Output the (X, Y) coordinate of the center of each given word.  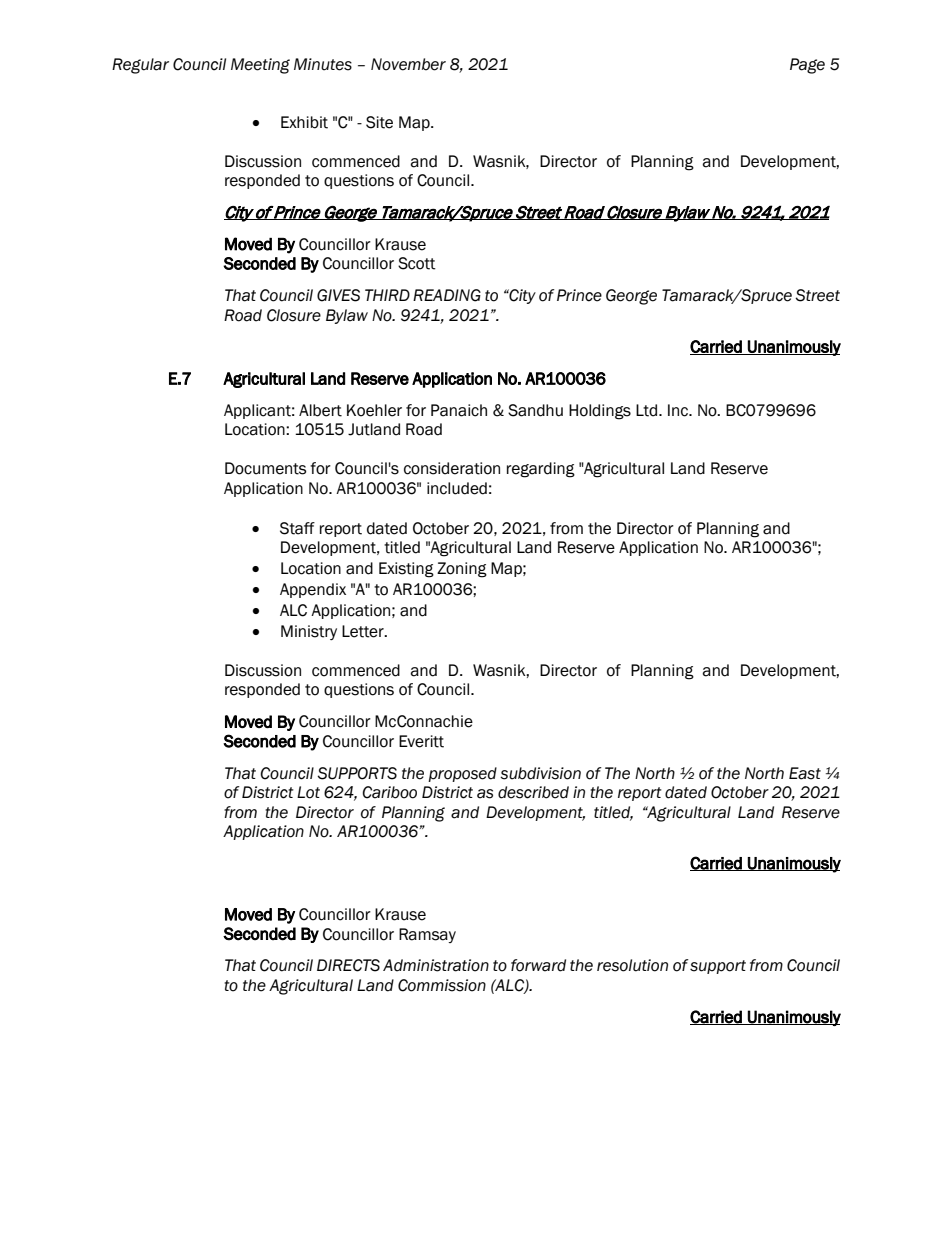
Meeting (260, 66)
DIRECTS (348, 965)
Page (807, 66)
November (408, 64)
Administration (436, 965)
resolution (632, 965)
